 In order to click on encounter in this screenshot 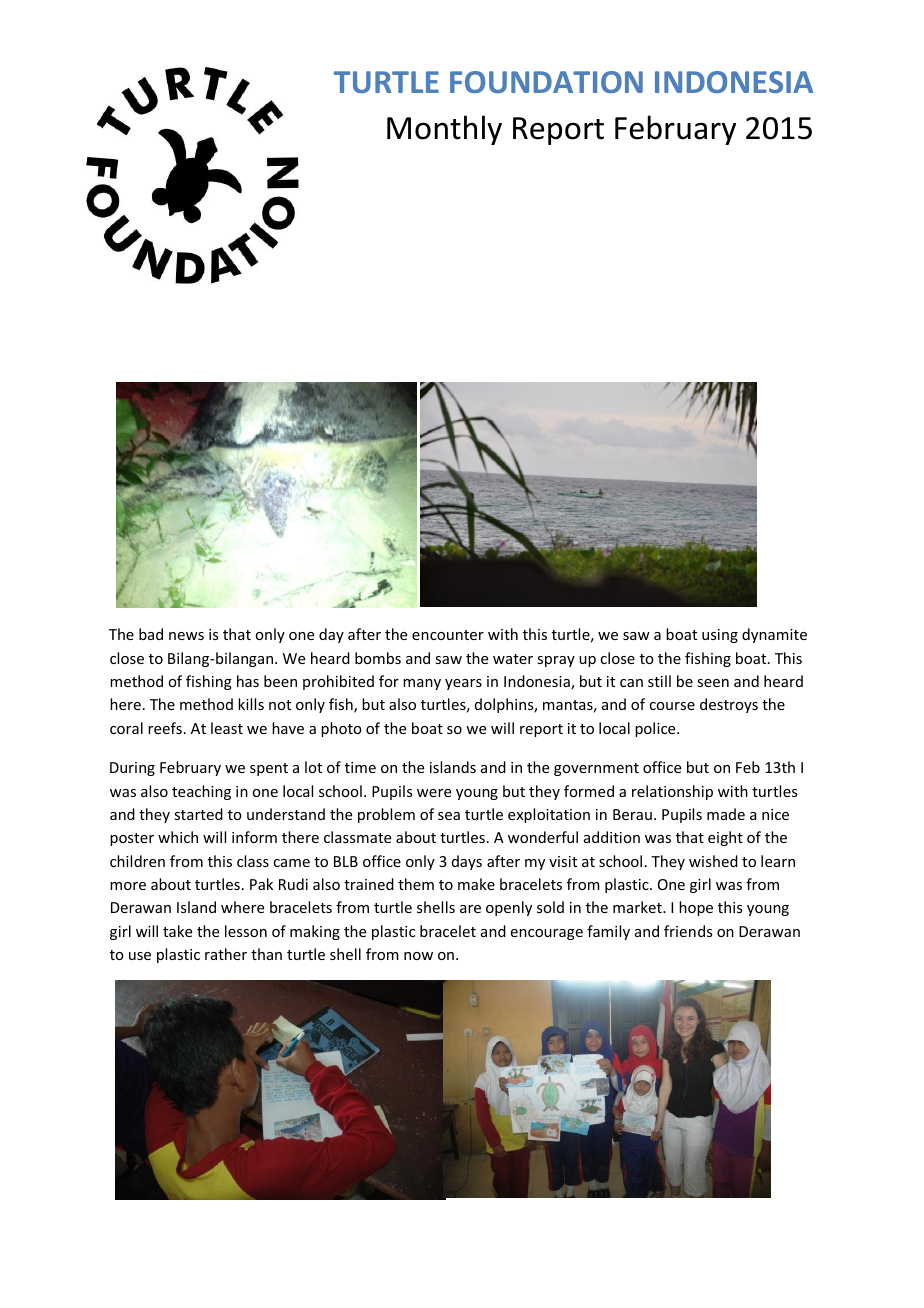, I will do `click(448, 635)`.
